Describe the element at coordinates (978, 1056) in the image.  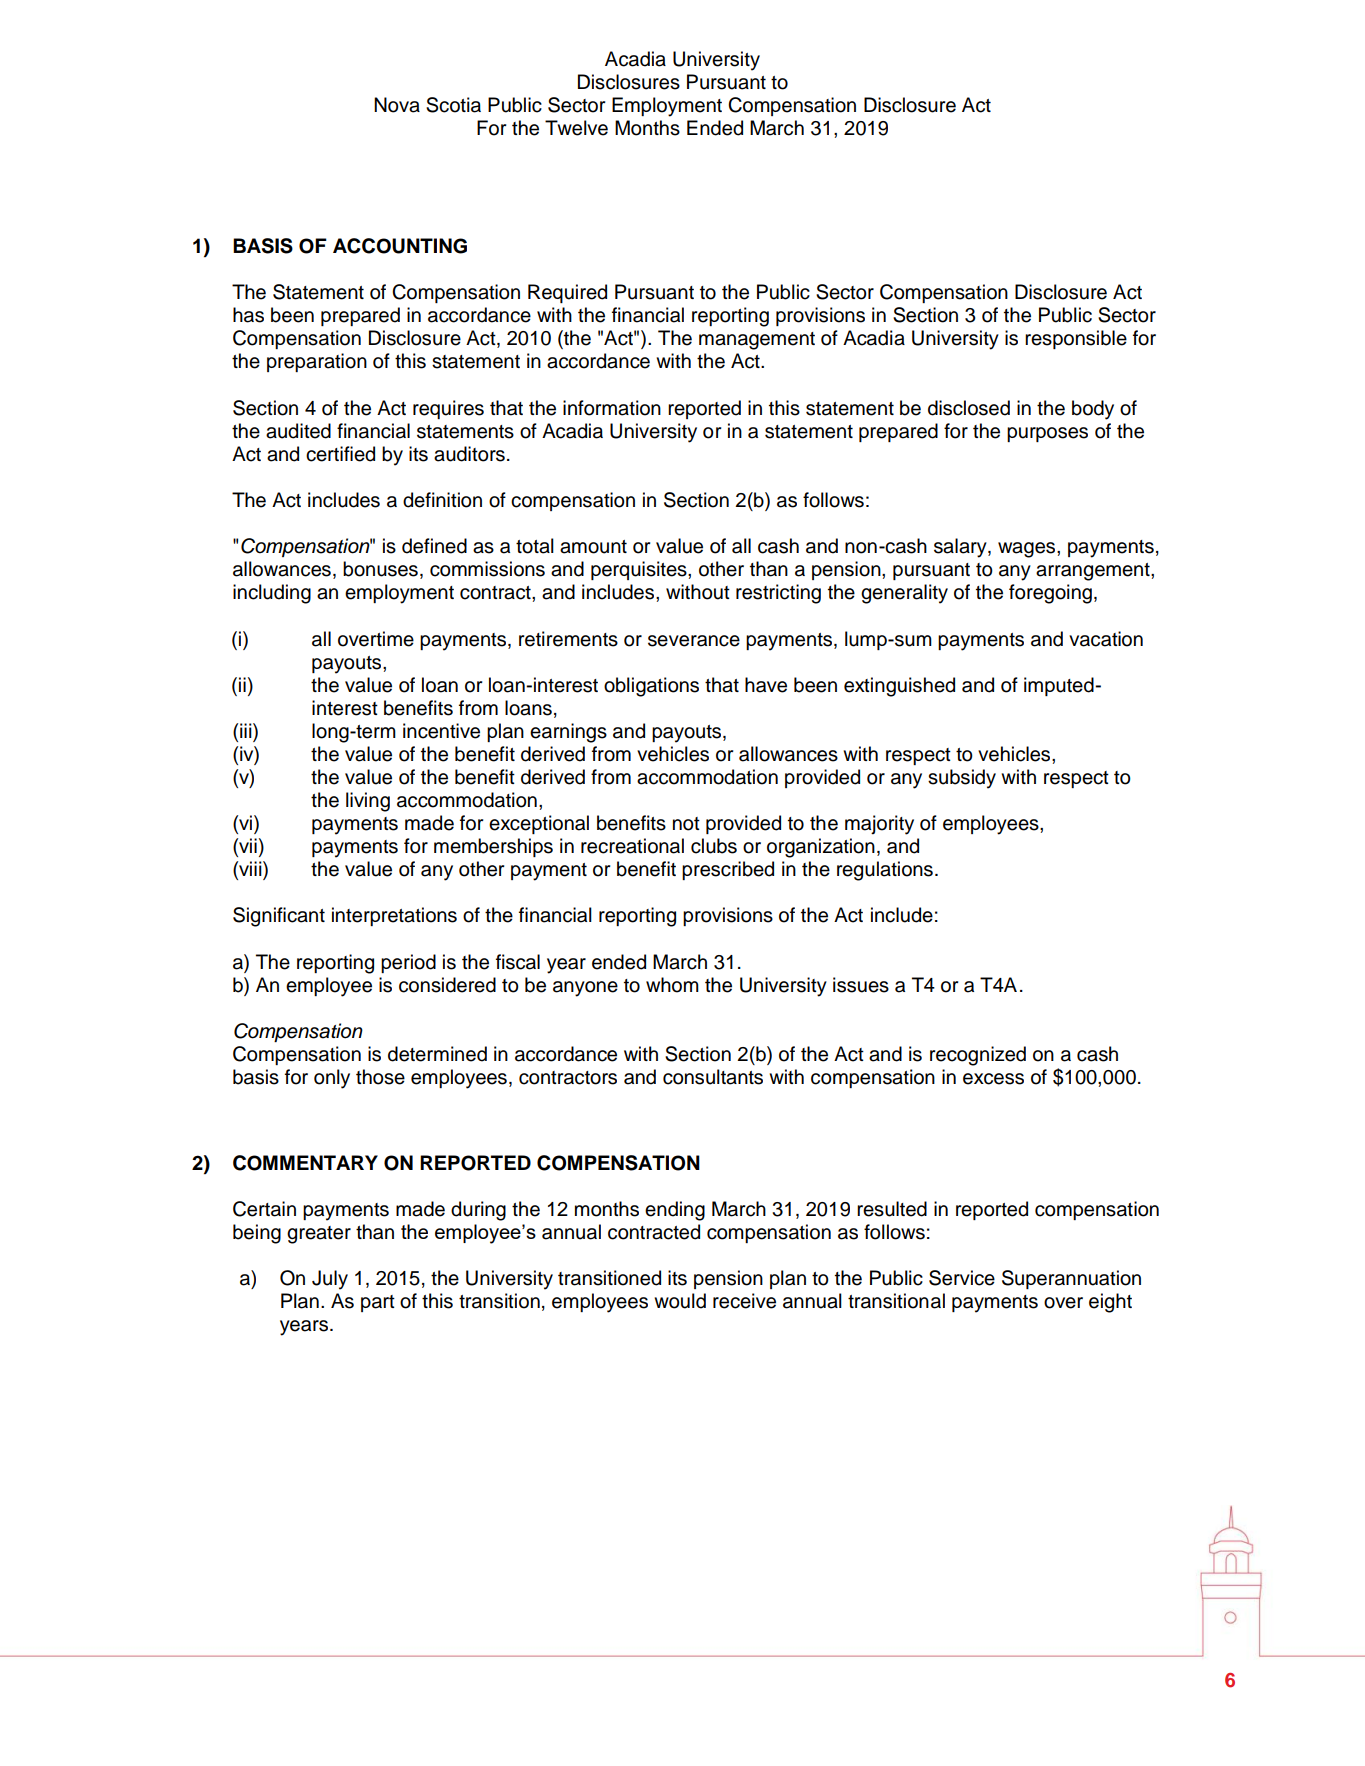
I see `recognized` at that location.
